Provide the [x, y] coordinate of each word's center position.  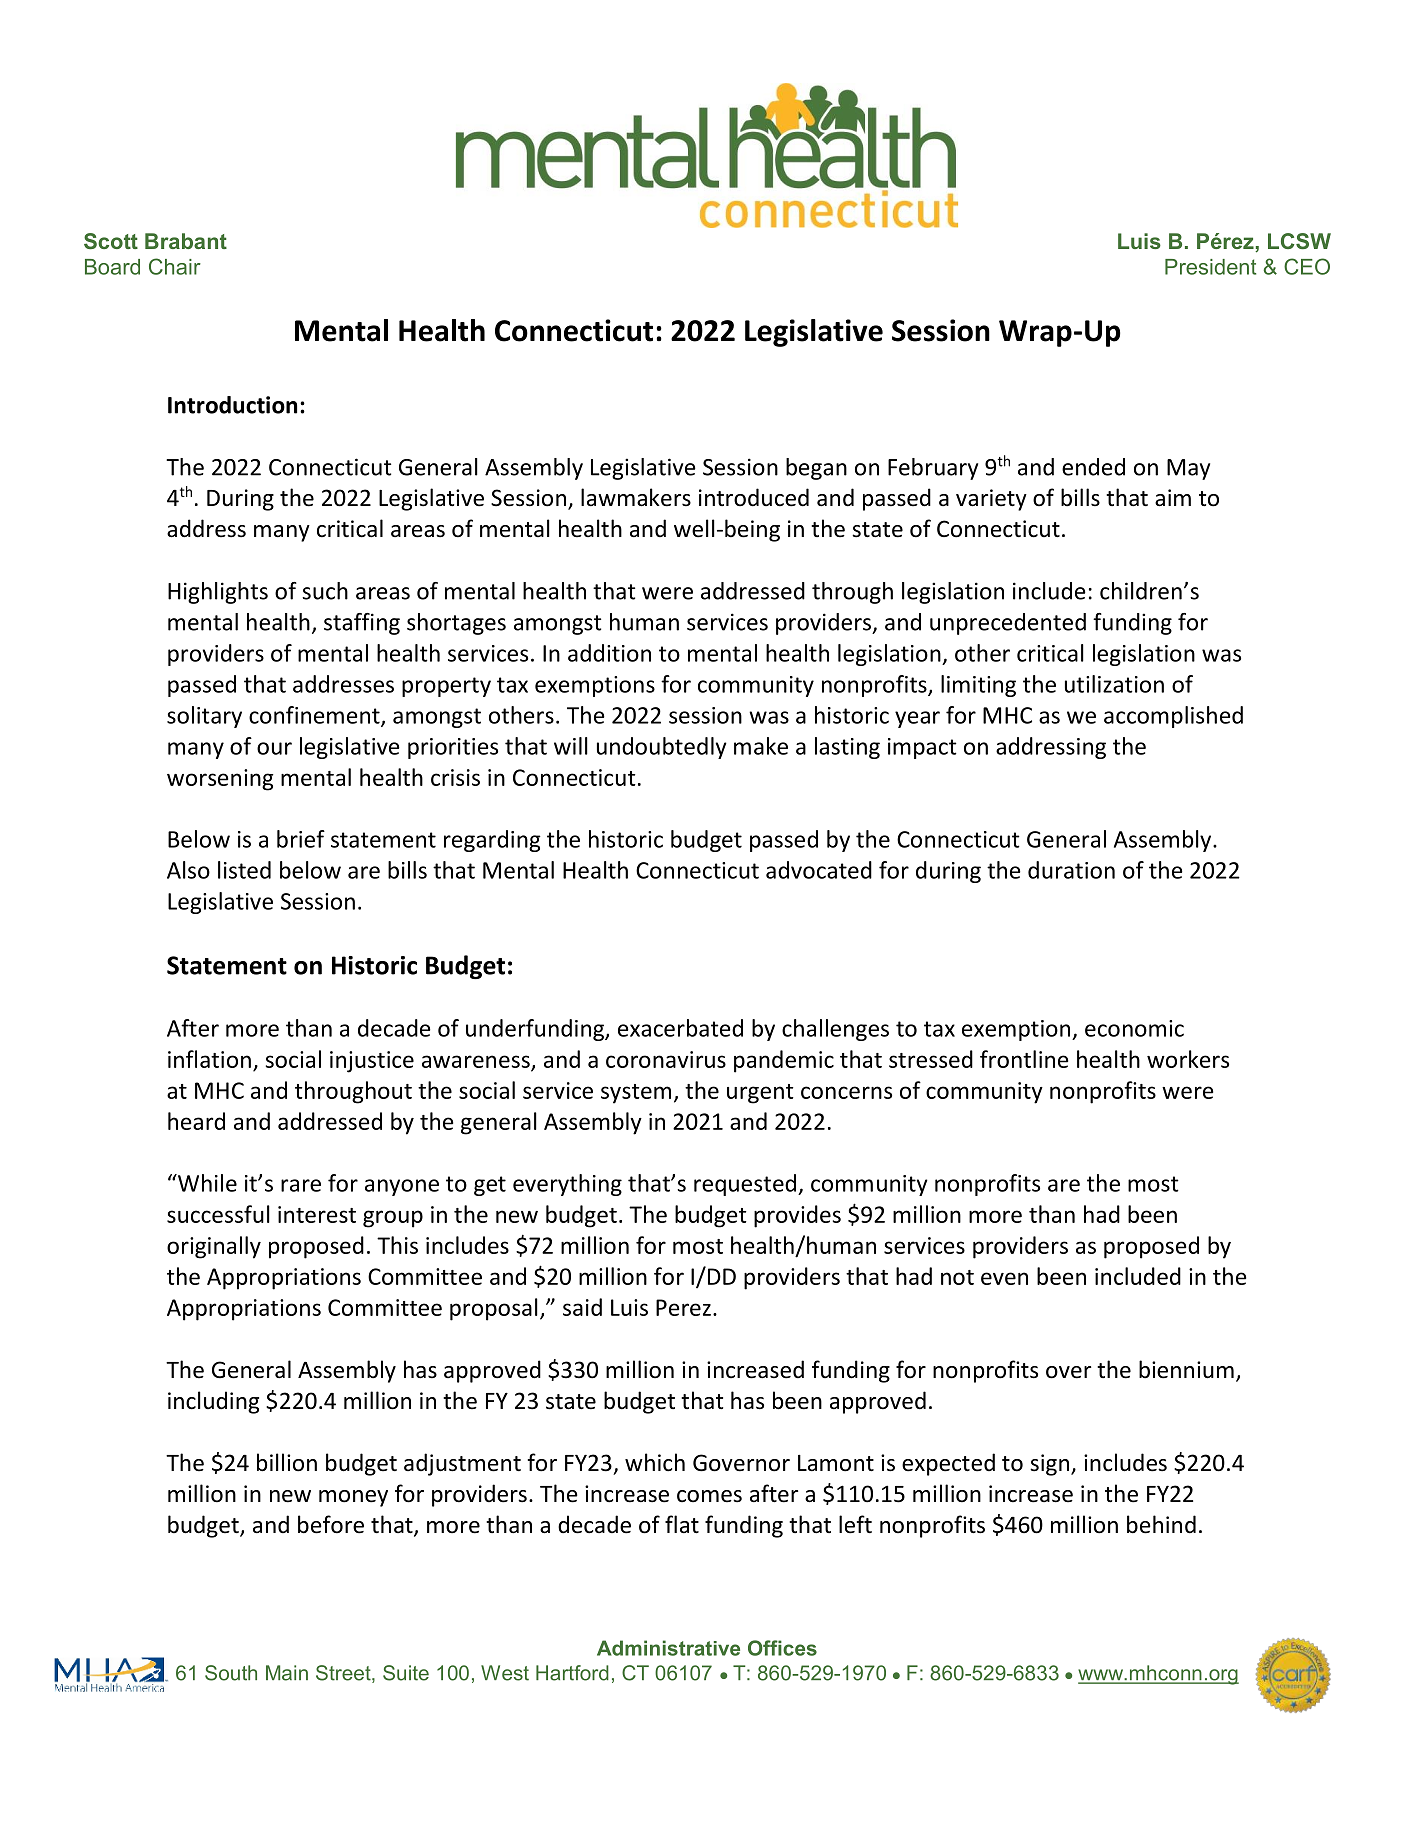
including [213, 1402]
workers [1188, 1059]
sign [1051, 1465]
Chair [175, 266]
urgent [760, 1094]
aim [1173, 498]
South [231, 1673]
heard [196, 1121]
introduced [754, 497]
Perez [683, 1307]
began [816, 469]
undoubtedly [662, 748]
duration [1071, 870]
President [1210, 267]
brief [301, 839]
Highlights [218, 593]
